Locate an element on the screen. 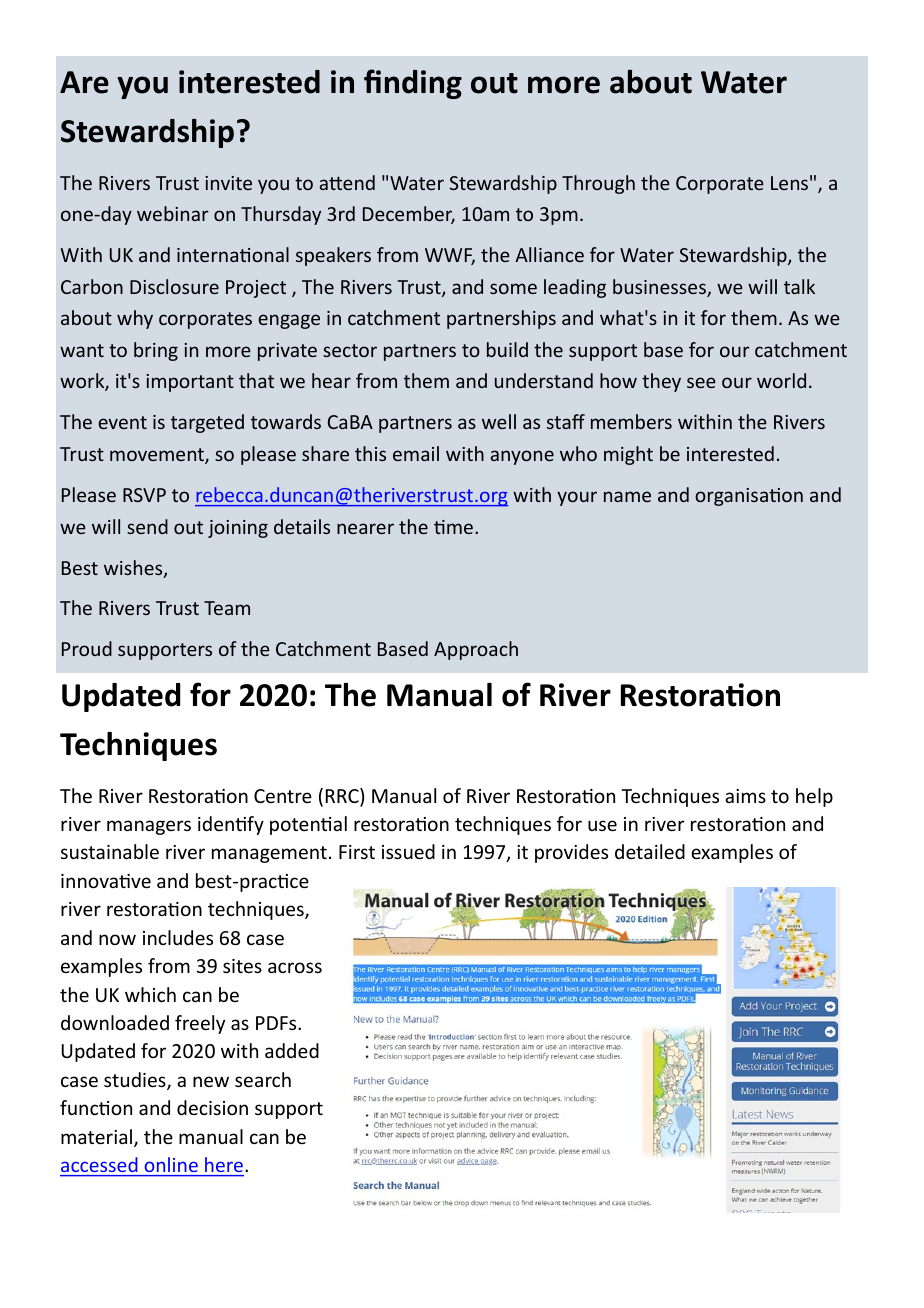 The width and height of the screenshot is (924, 1308). important is located at coordinates (190, 383).
